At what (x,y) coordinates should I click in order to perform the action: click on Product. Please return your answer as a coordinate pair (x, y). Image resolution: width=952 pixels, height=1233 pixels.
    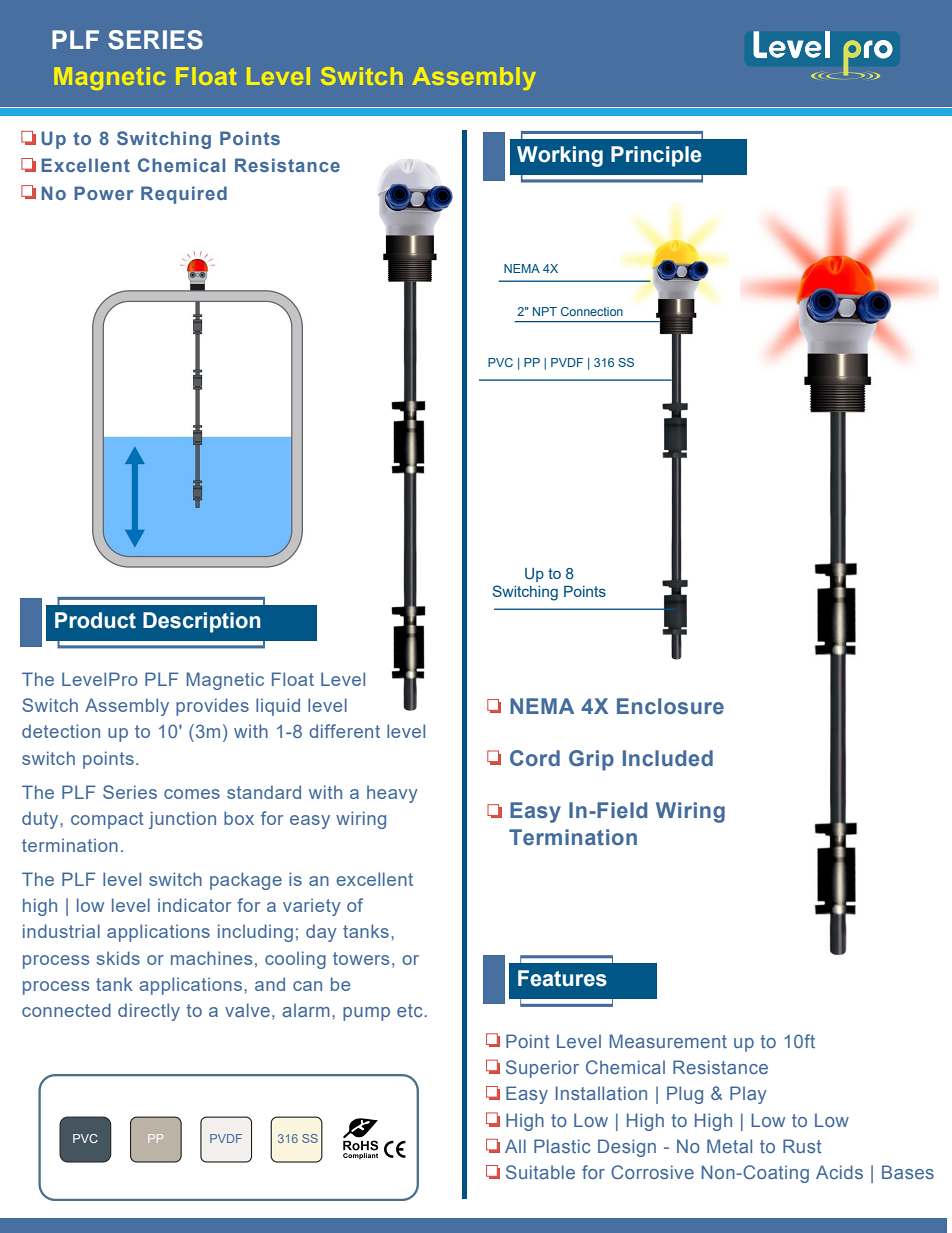
    Looking at the image, I should click on (95, 620).
